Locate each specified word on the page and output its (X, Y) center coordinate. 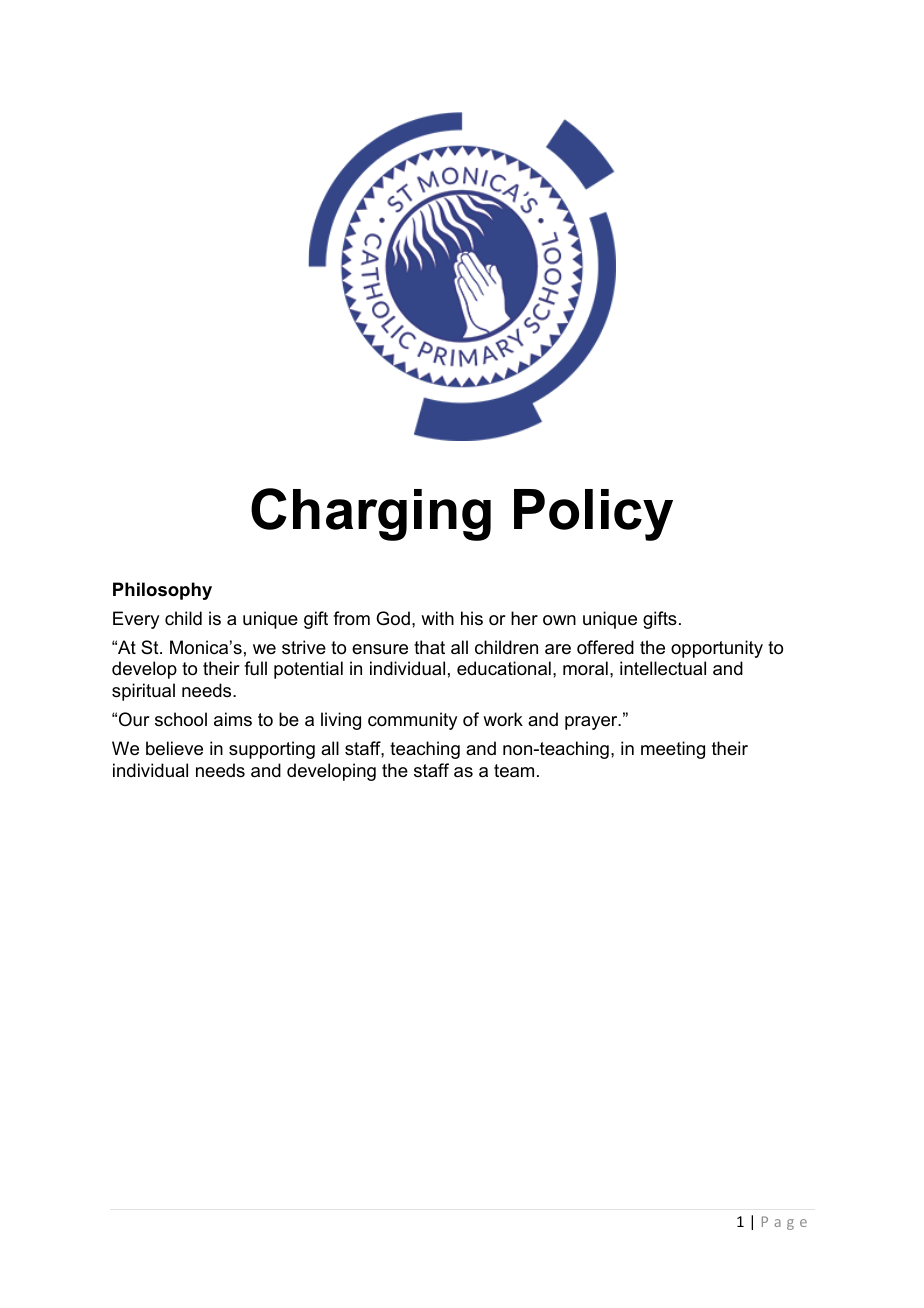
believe (174, 748)
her (524, 618)
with (437, 618)
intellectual (663, 668)
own (559, 620)
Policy (593, 515)
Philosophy (162, 591)
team (514, 771)
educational (504, 668)
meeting (673, 750)
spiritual (143, 692)
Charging (371, 514)
